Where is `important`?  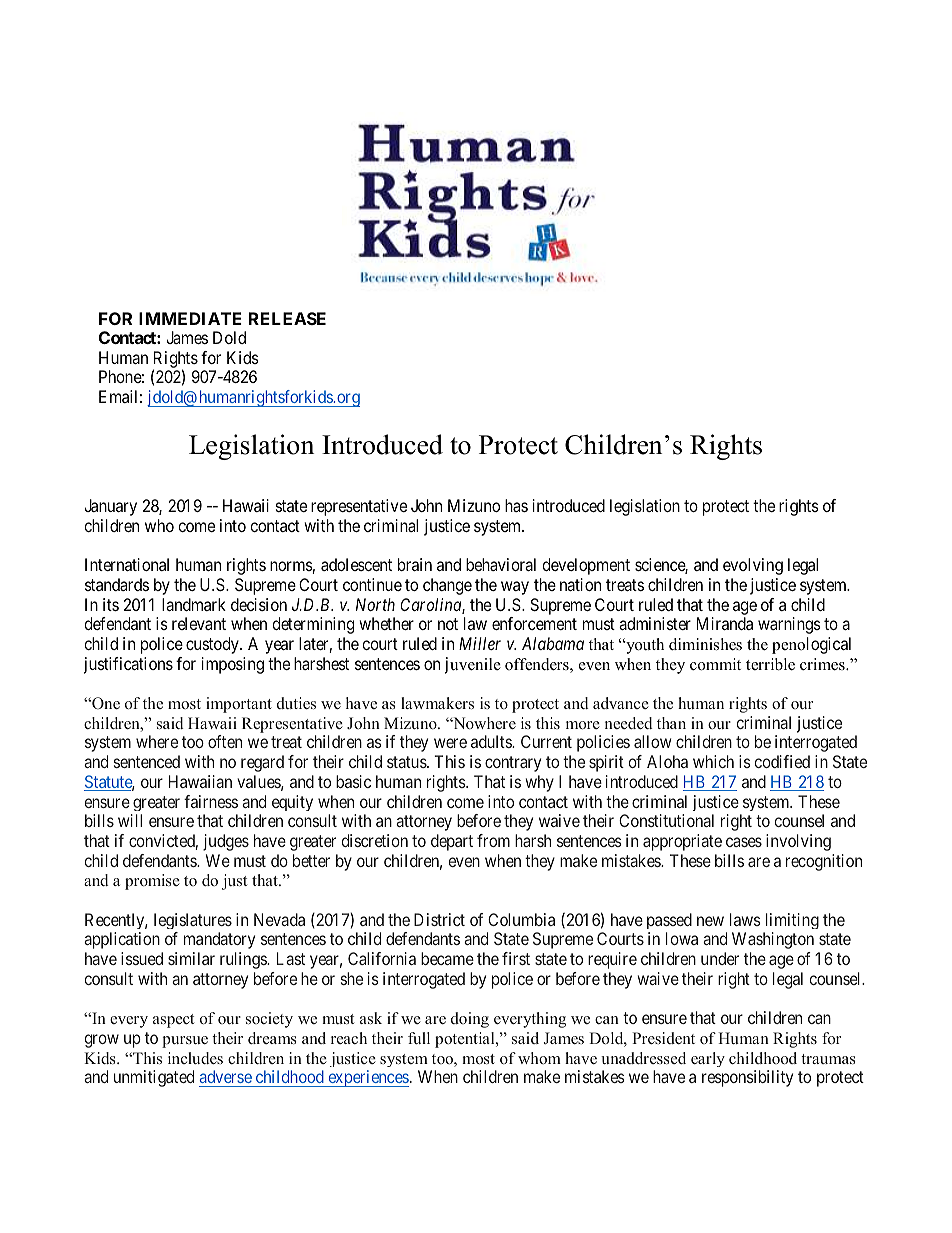
important is located at coordinates (239, 705).
